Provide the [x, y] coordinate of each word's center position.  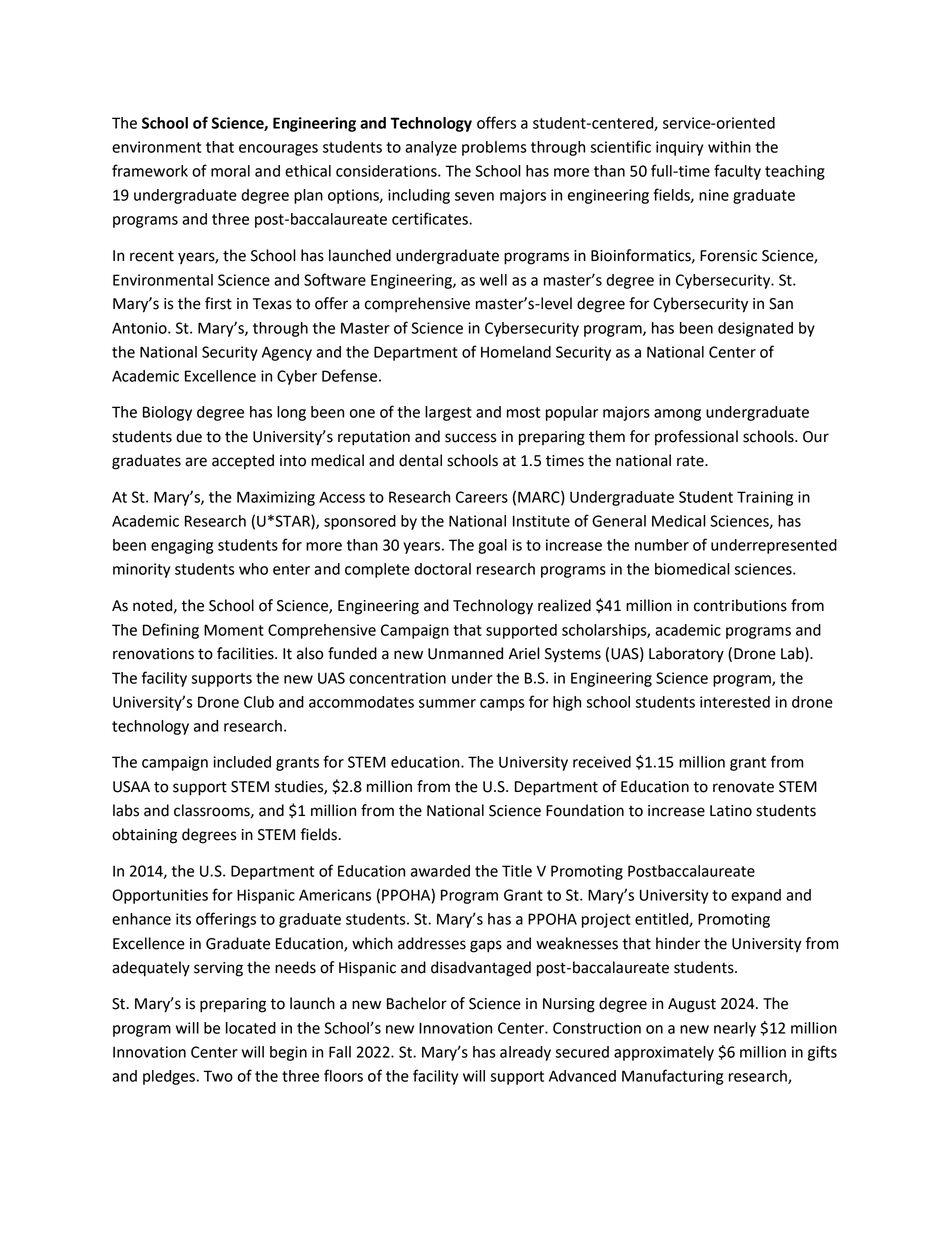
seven [474, 196]
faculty [737, 172]
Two [218, 1076]
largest [448, 413]
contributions [740, 605]
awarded [440, 871]
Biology [167, 413]
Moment [234, 630]
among [677, 415]
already [525, 1053]
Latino [731, 811]
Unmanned [465, 653]
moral [230, 171]
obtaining [144, 836]
